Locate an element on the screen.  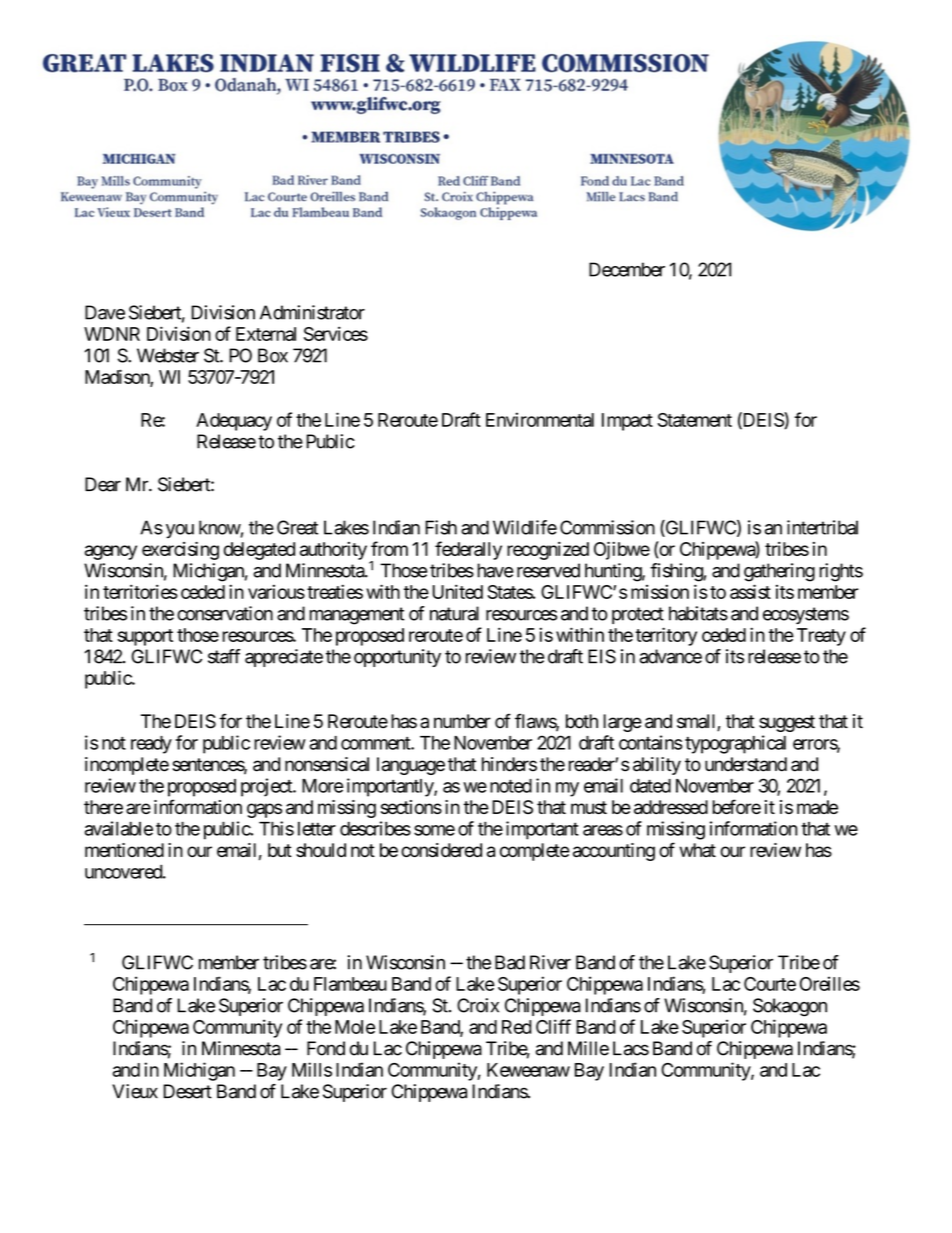
Desert is located at coordinates (187, 1091).
